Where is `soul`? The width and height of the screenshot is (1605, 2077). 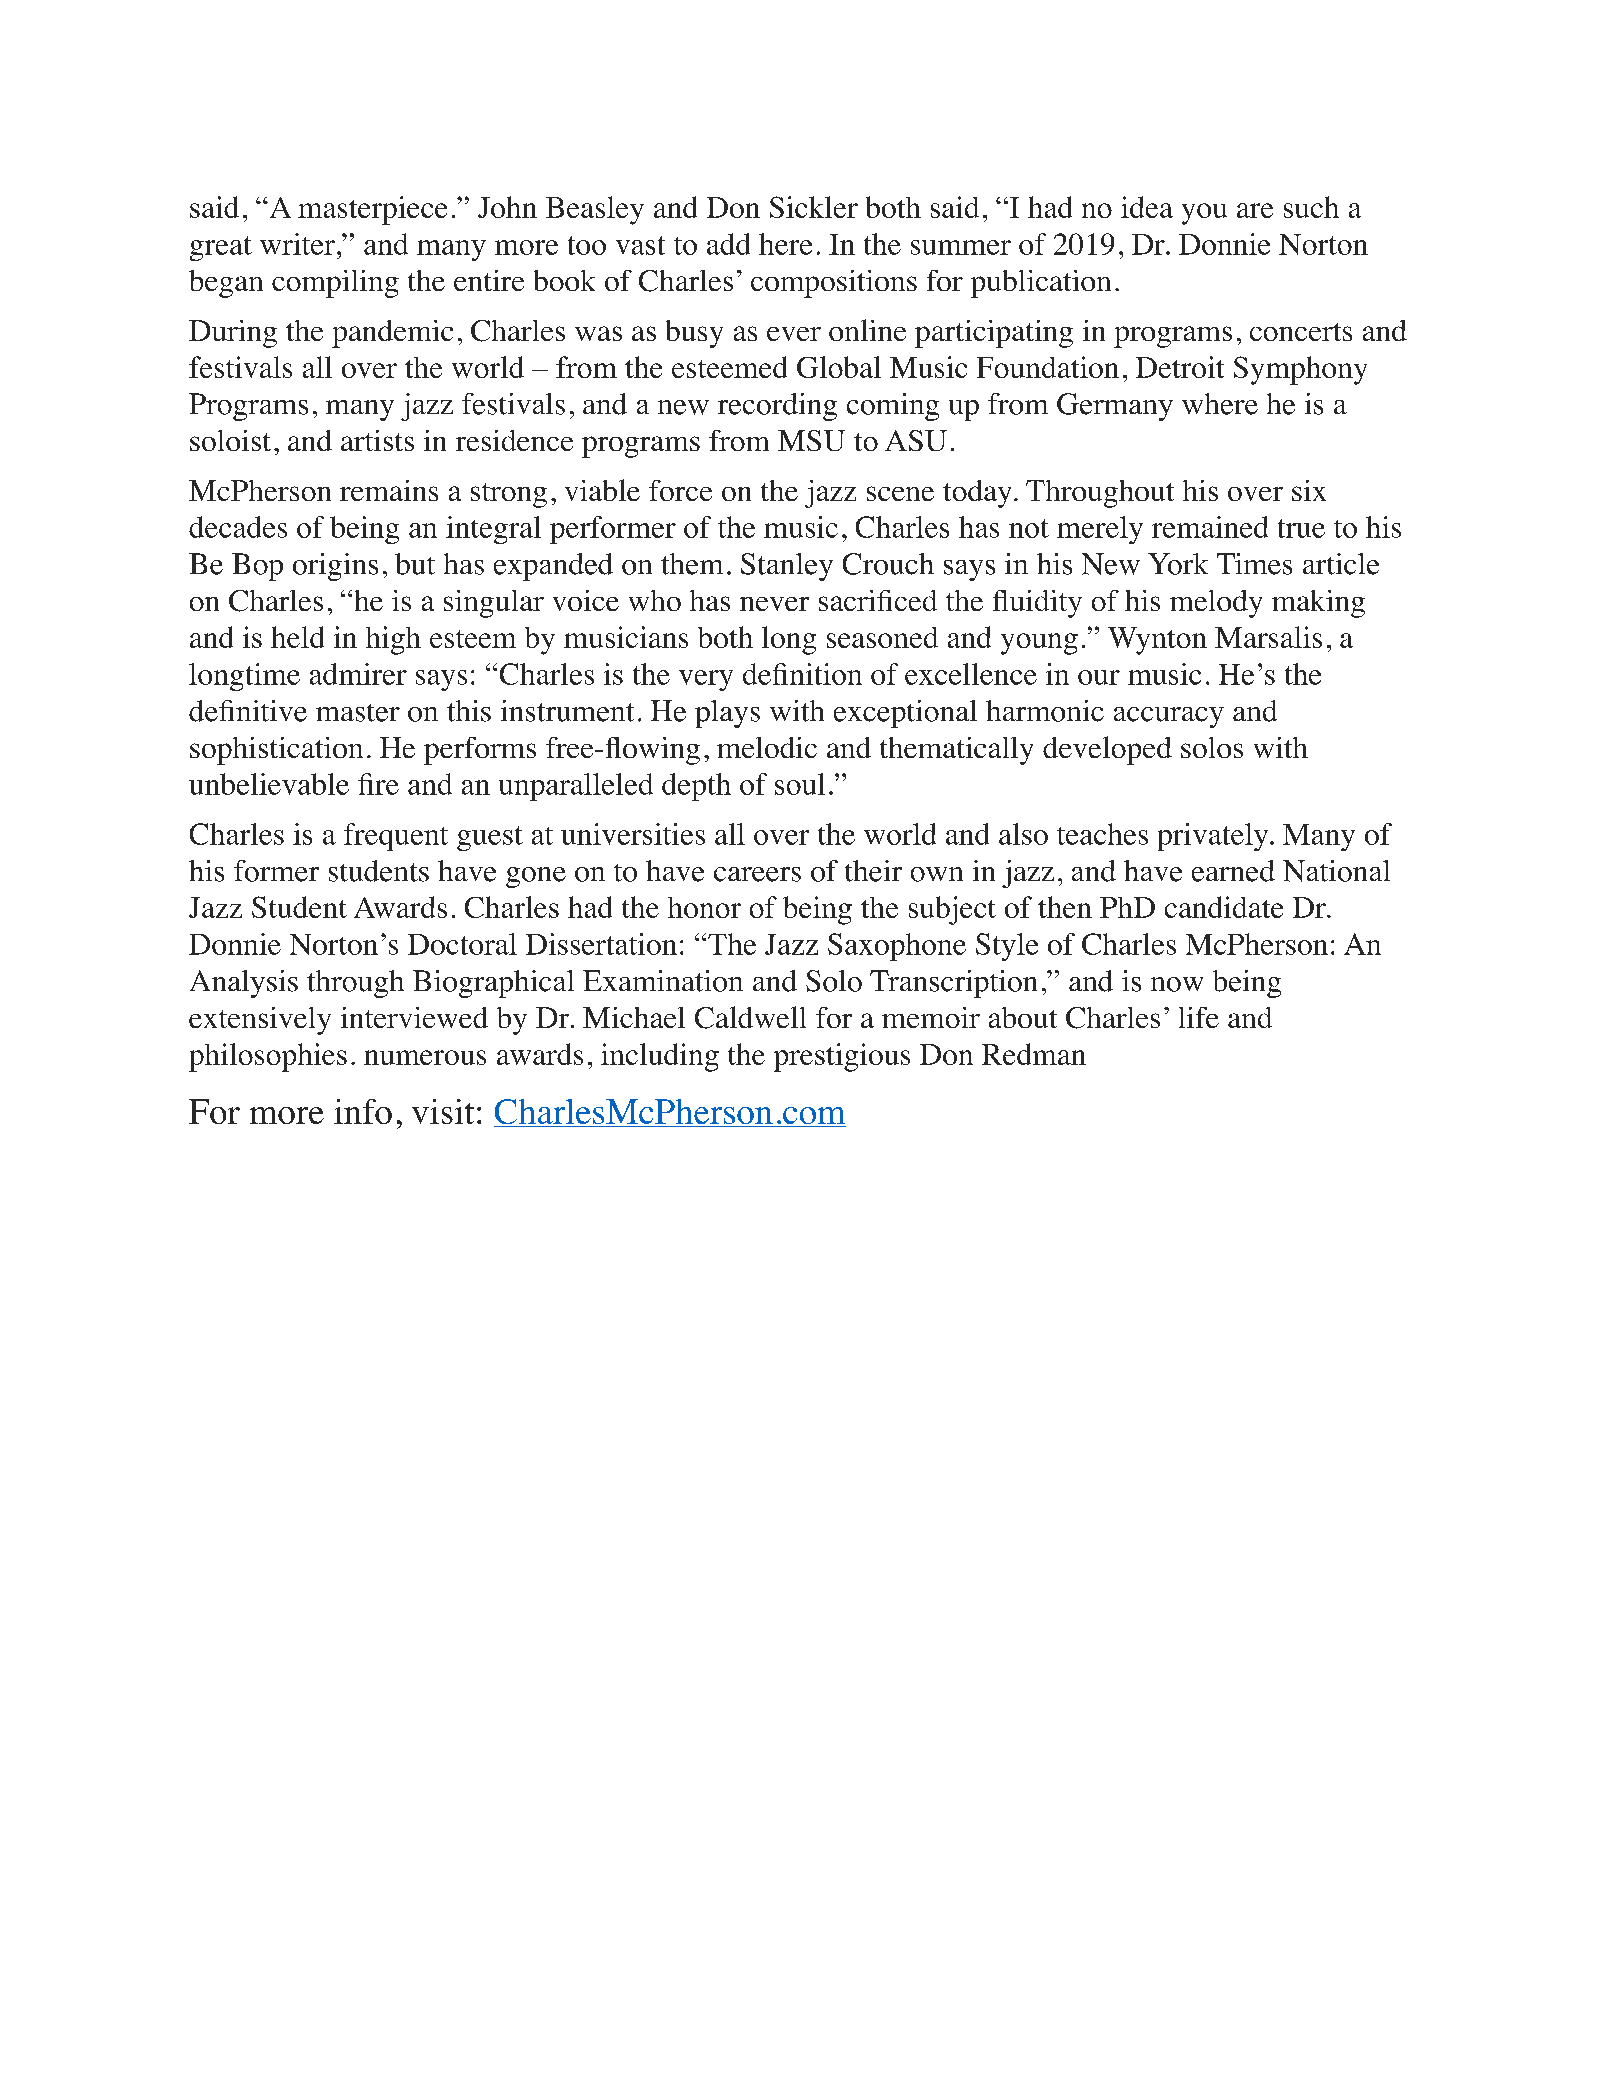
soul is located at coordinates (800, 784).
